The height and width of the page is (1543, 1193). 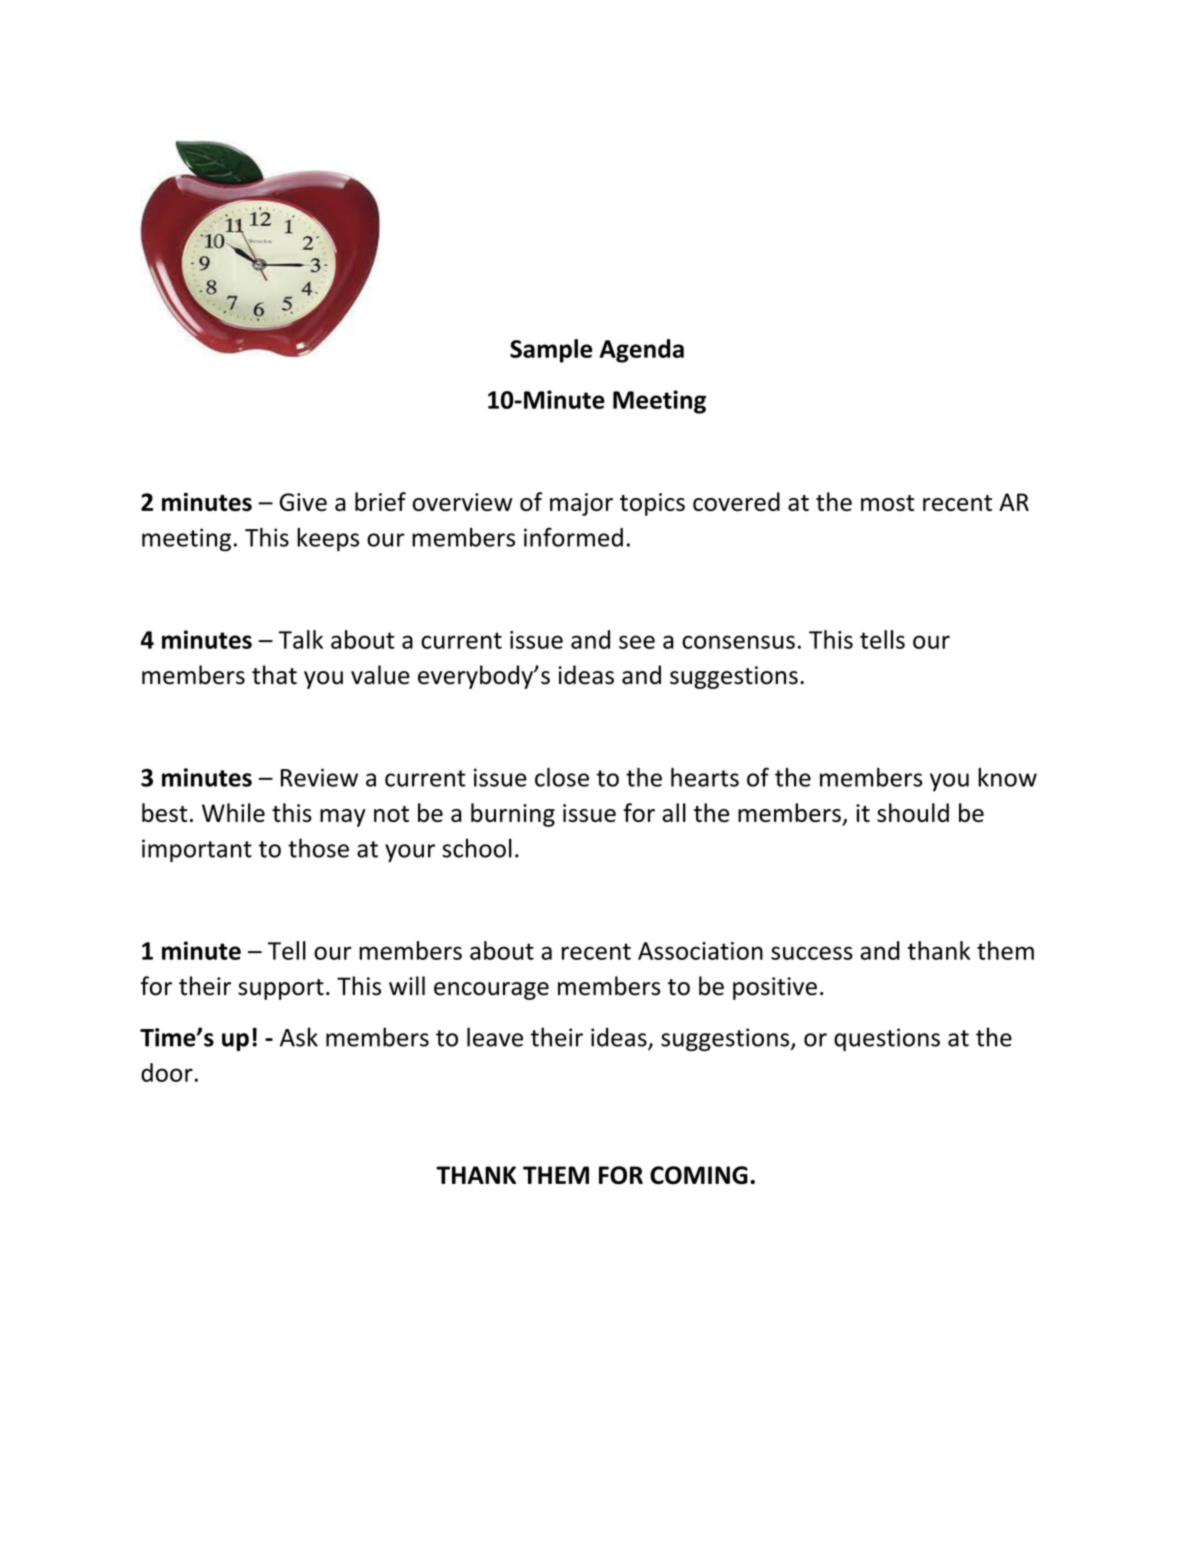 I want to click on those, so click(x=318, y=848).
